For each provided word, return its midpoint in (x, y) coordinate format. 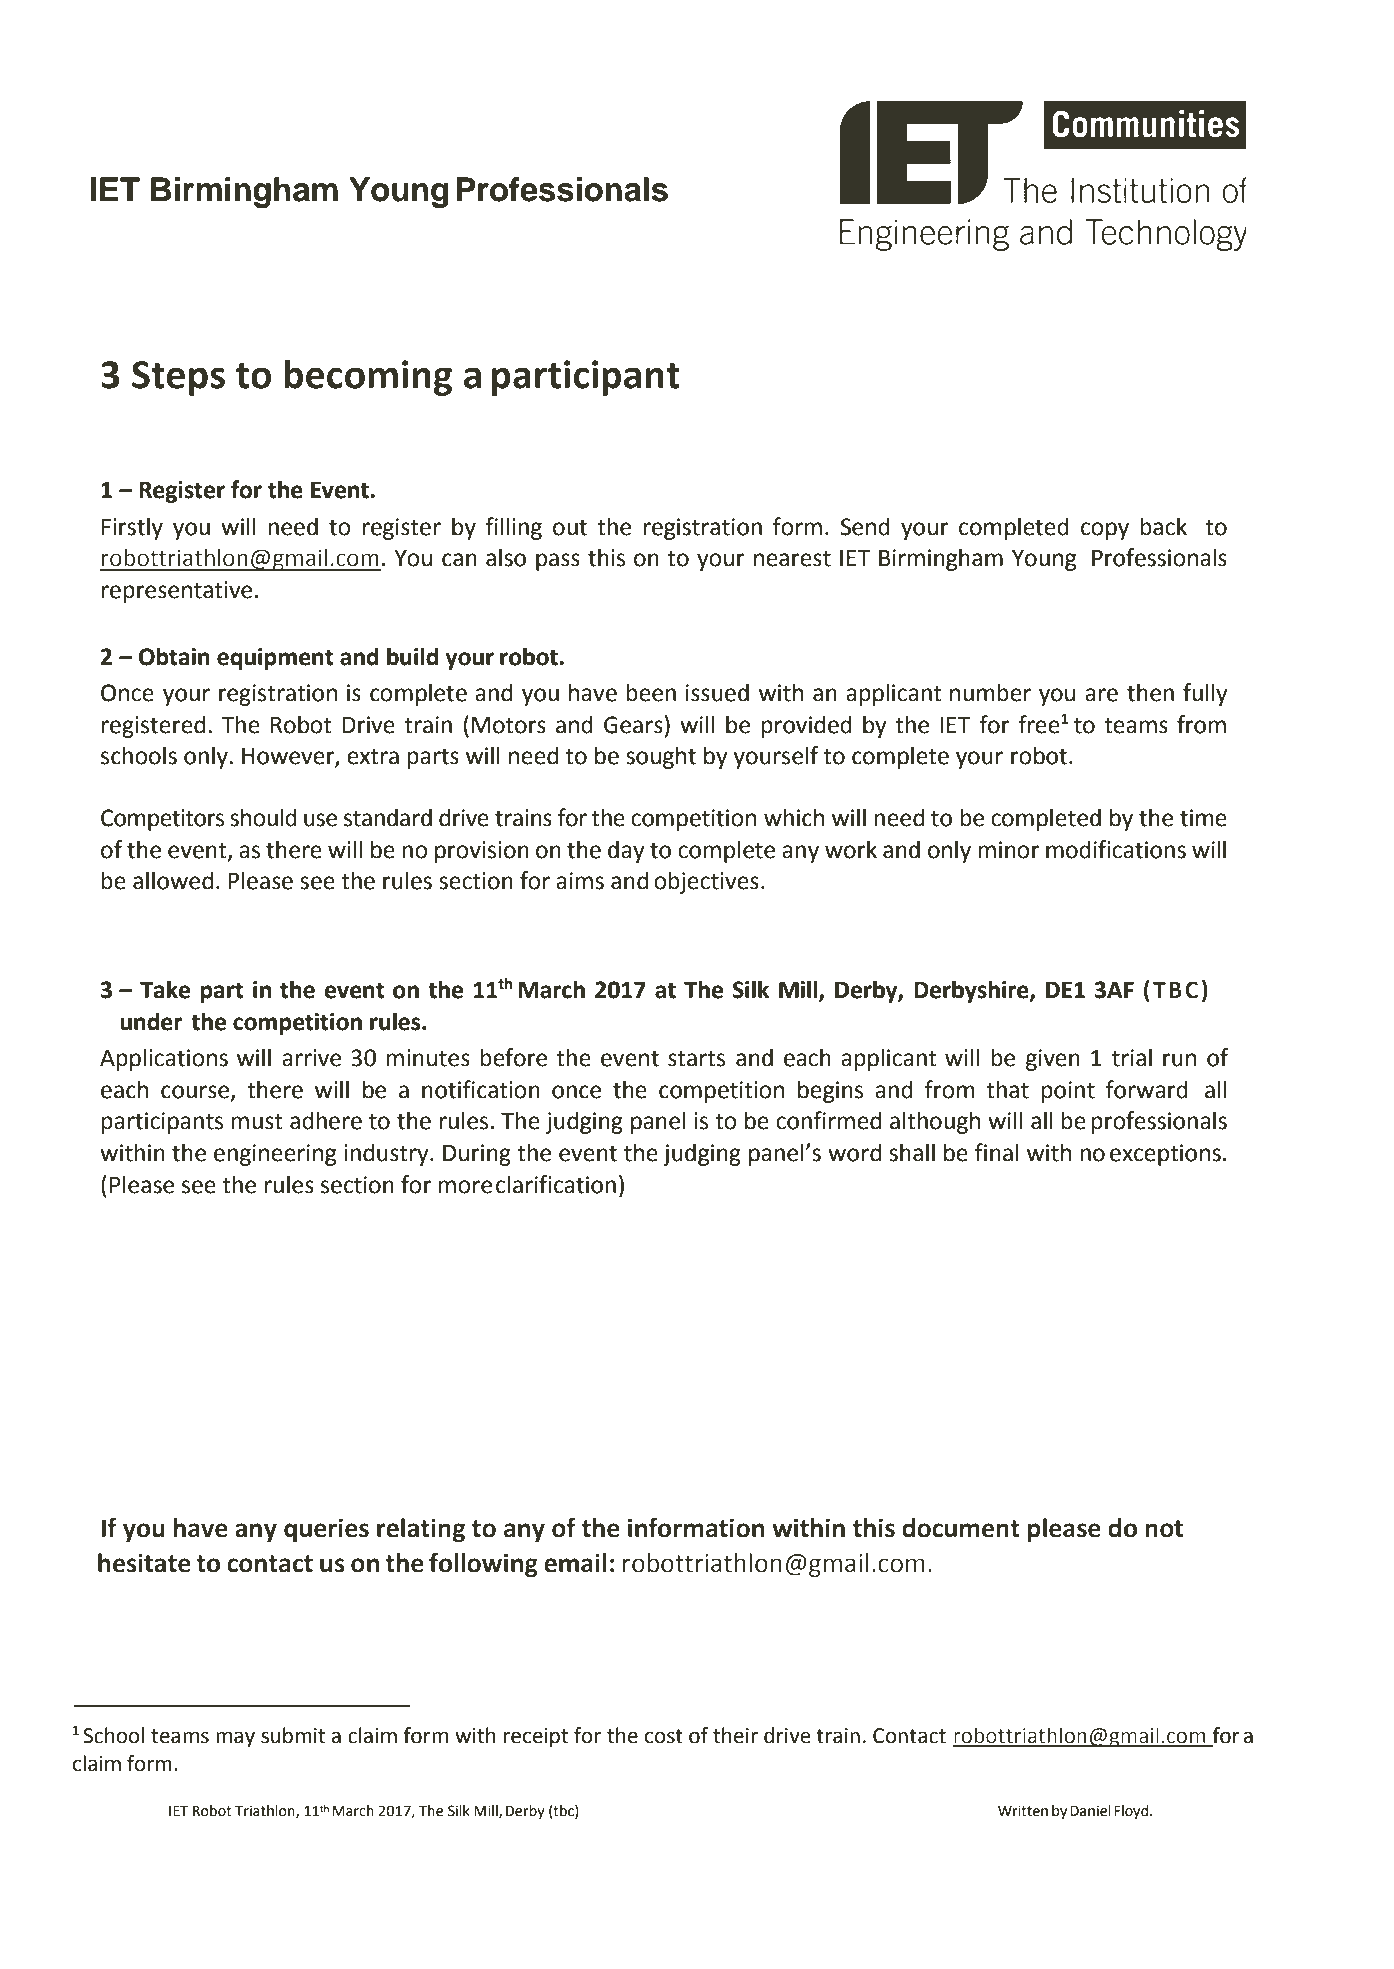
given (1053, 1060)
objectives (706, 882)
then (1150, 692)
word (854, 1152)
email (575, 1563)
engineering (275, 1155)
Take (165, 989)
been (651, 692)
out (570, 527)
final (997, 1152)
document (961, 1528)
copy (1105, 531)
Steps (178, 378)
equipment (275, 659)
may (235, 1739)
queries (326, 1530)
